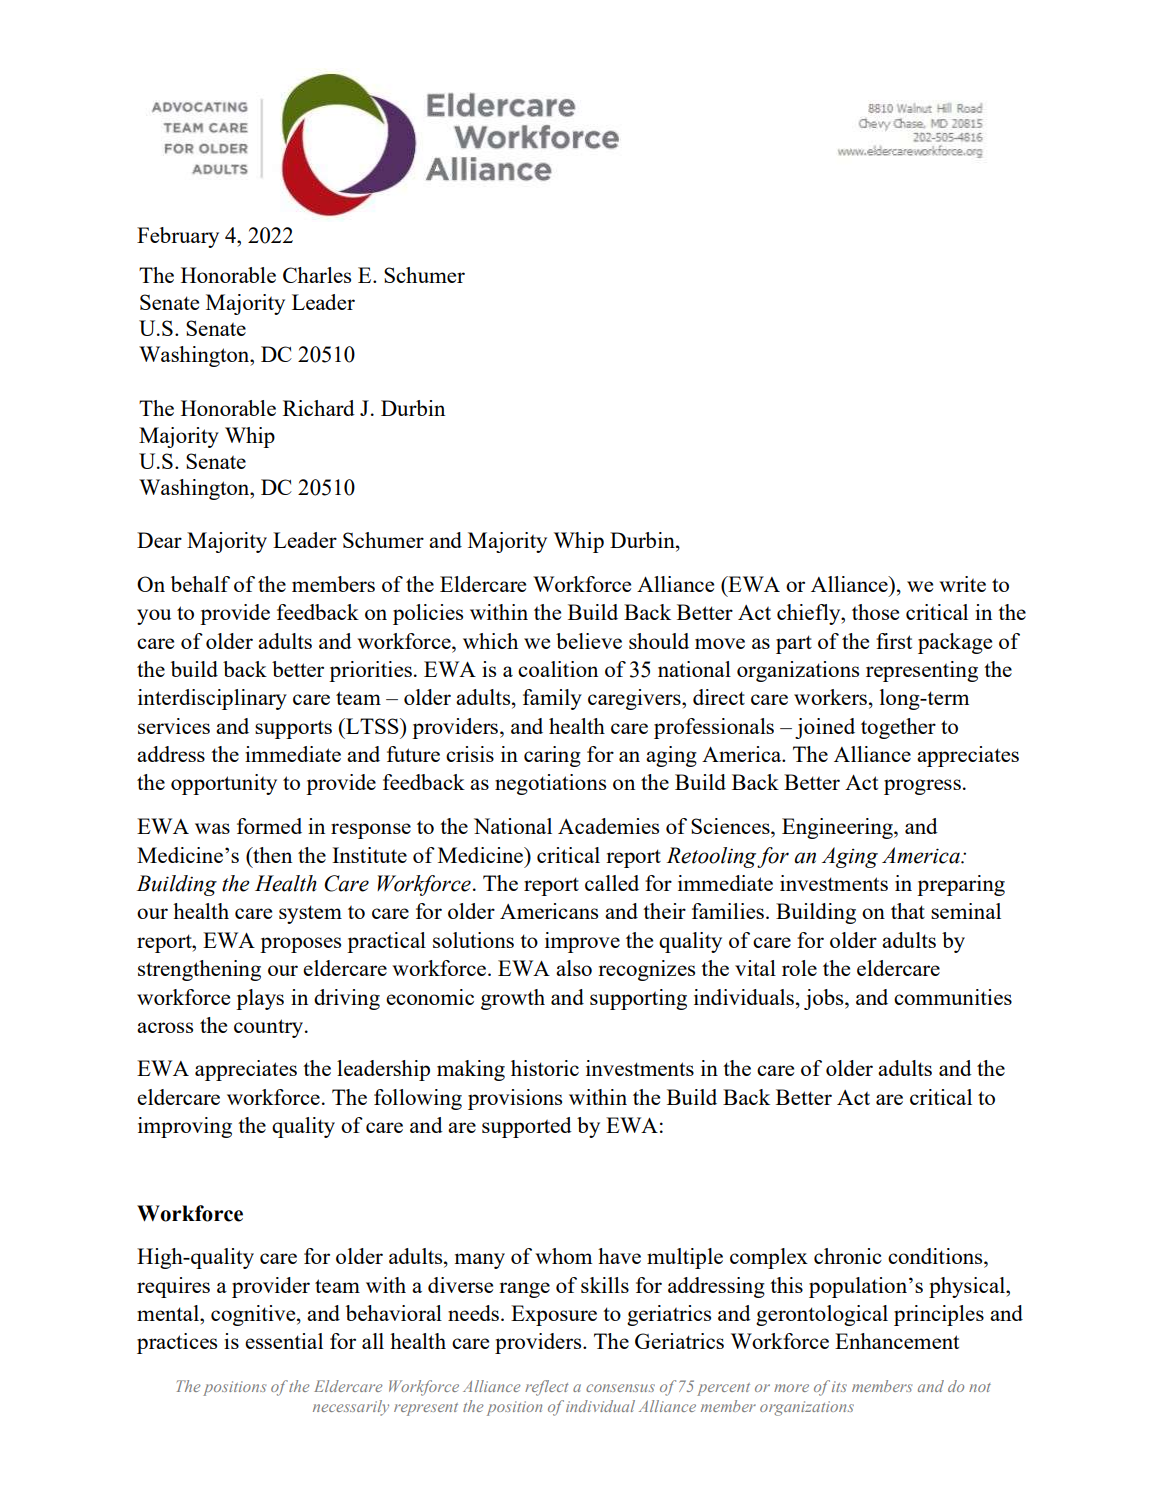 The height and width of the document is (1510, 1167). I want to click on interdisciplinary, so click(212, 699).
